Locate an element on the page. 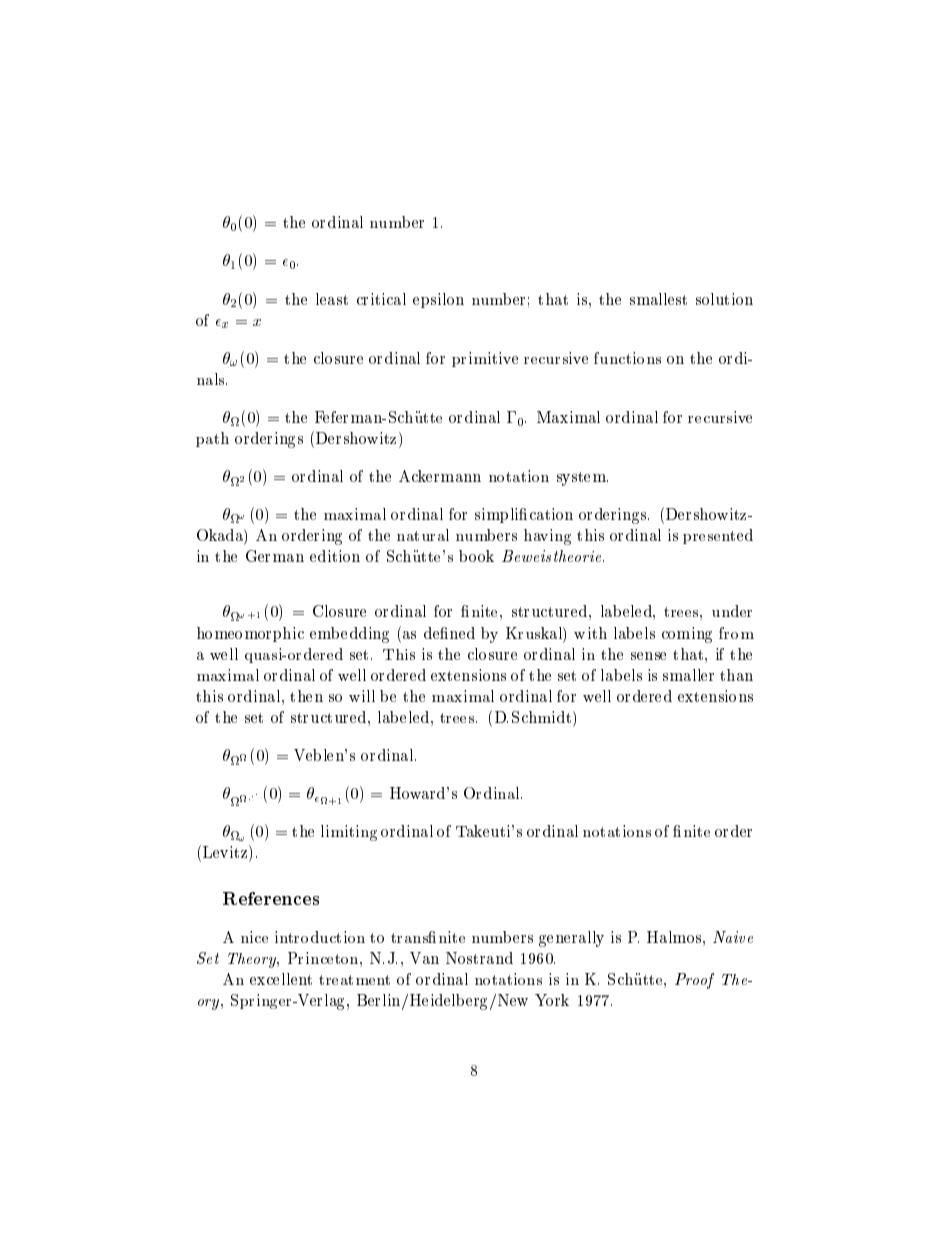  German is located at coordinates (275, 556).
